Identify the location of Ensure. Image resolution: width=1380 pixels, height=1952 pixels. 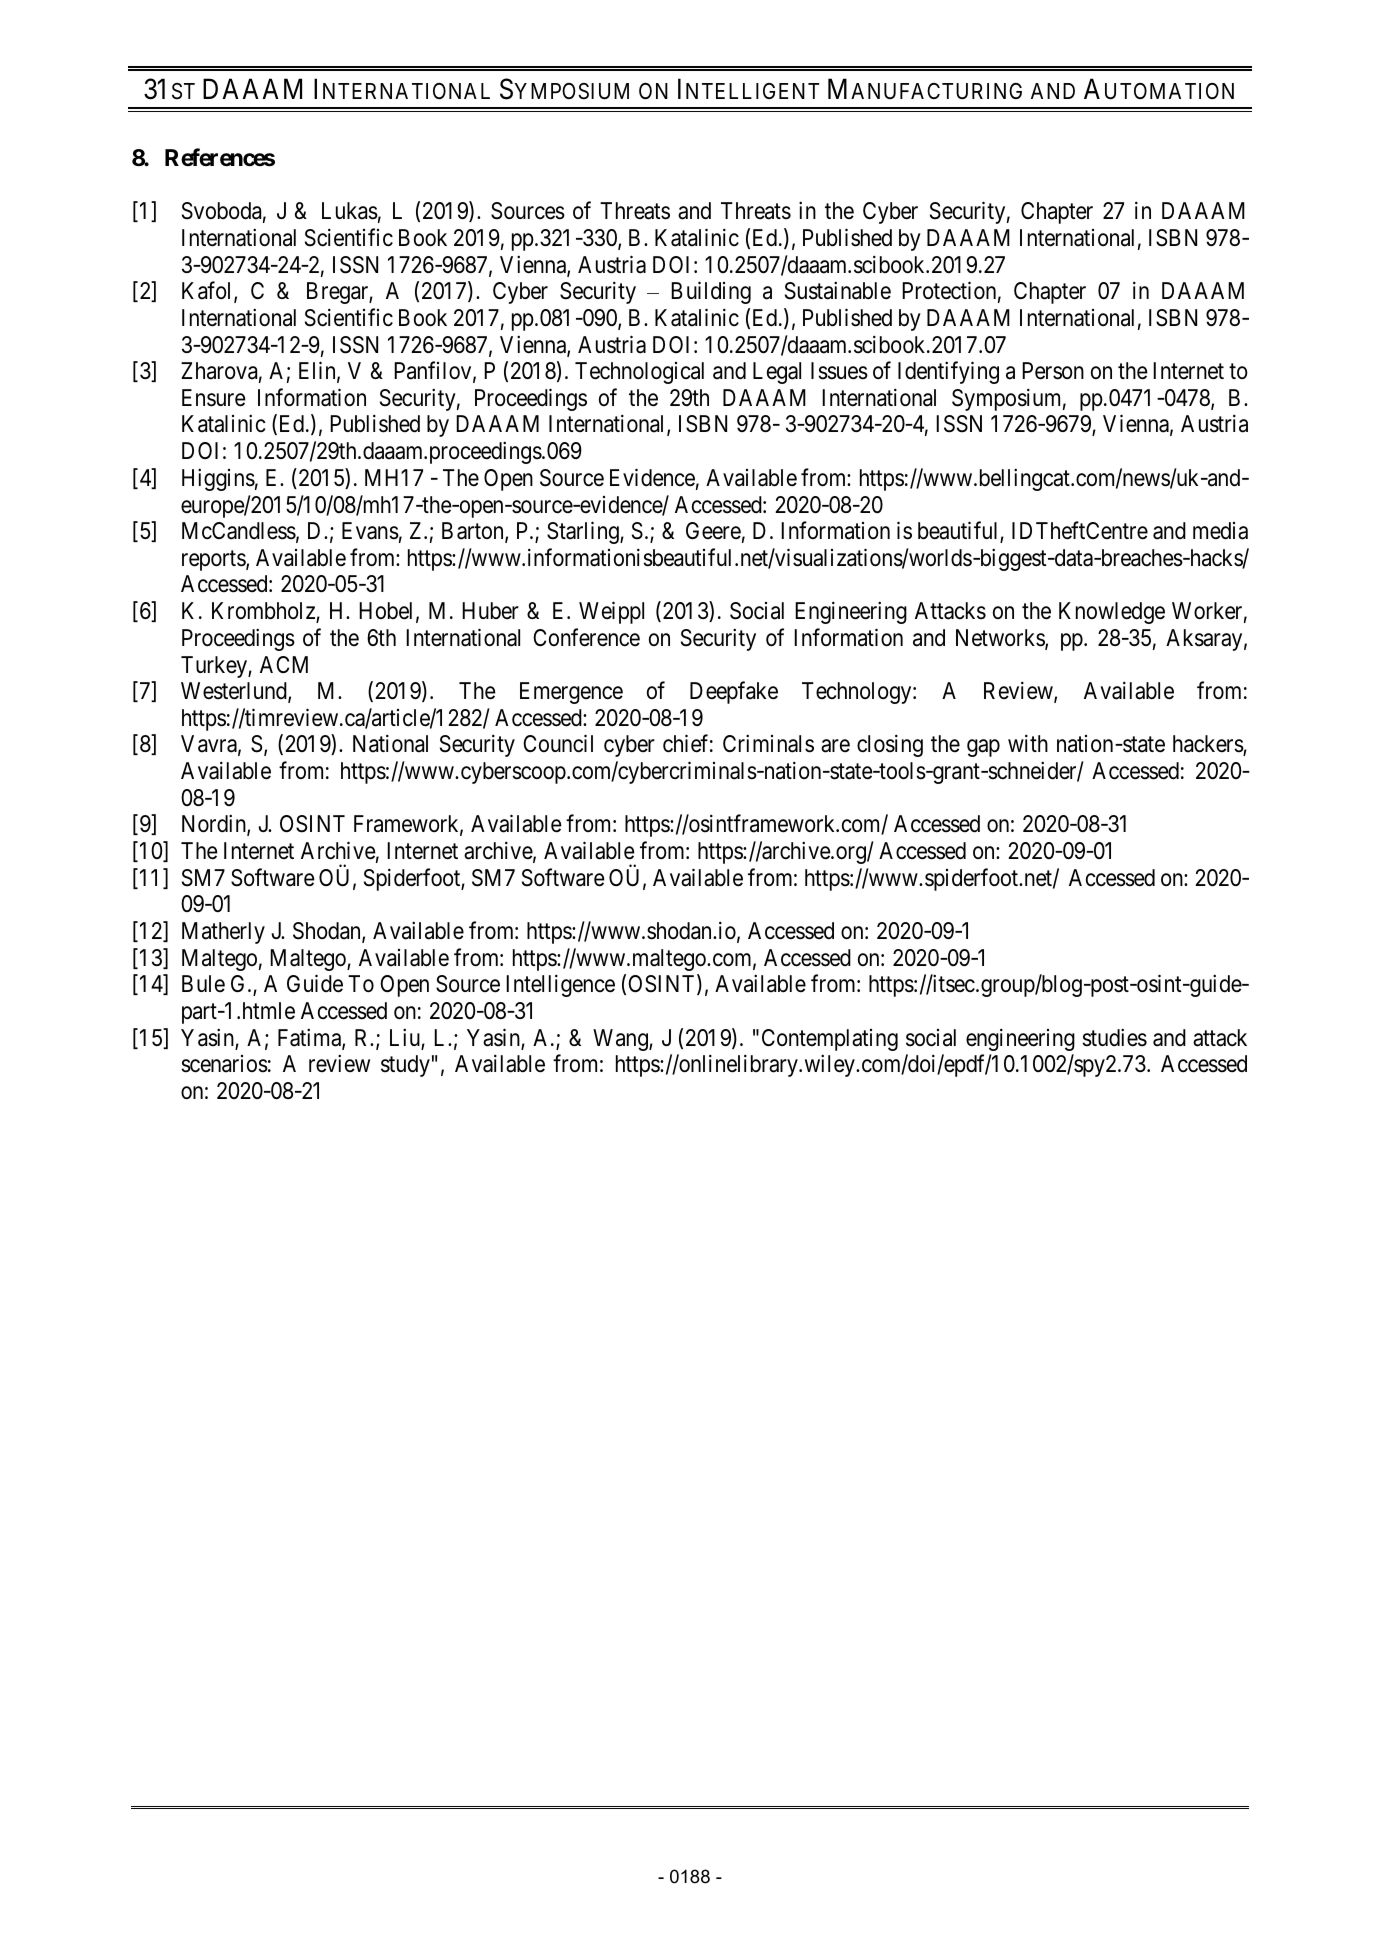
(214, 398).
